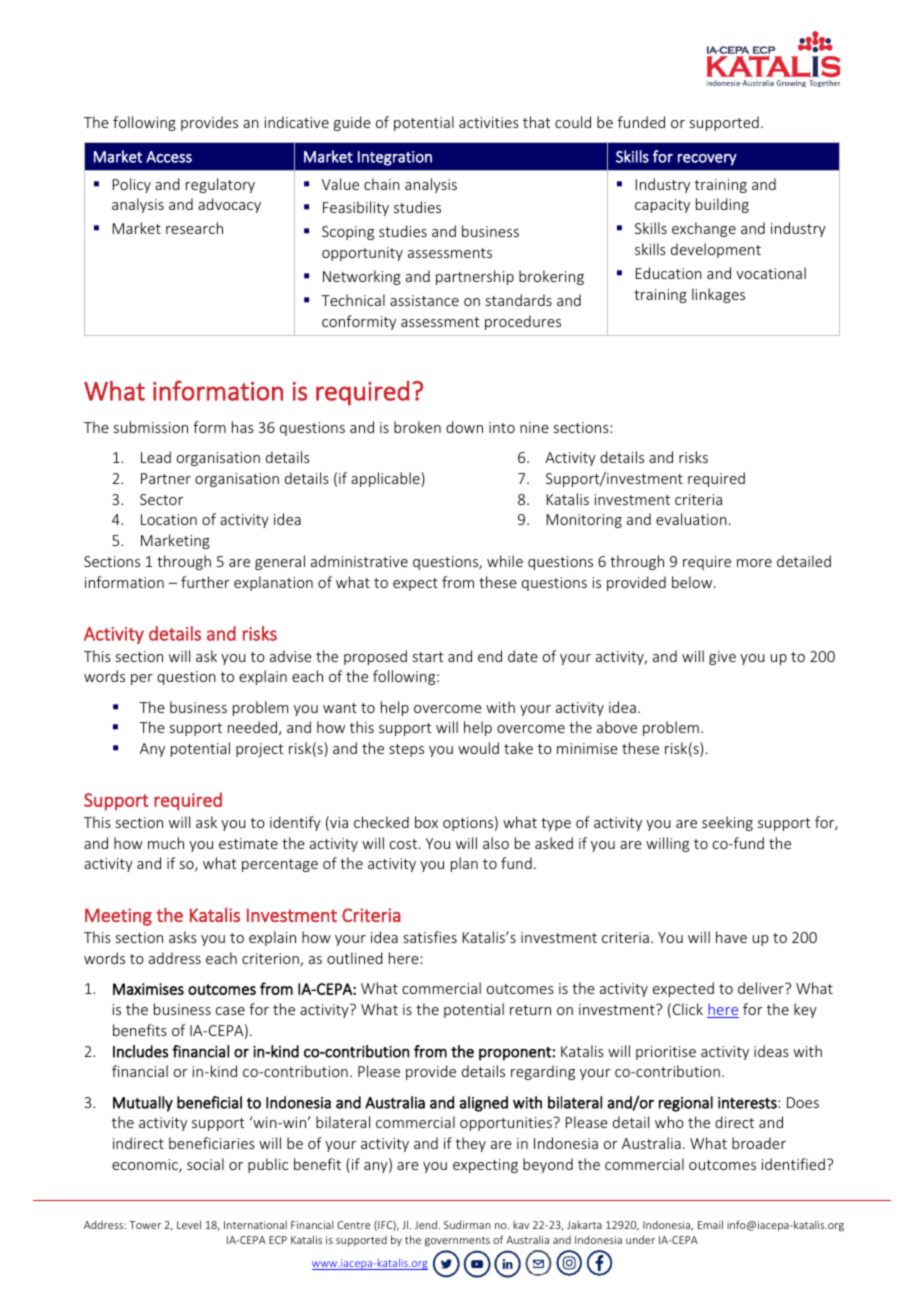 Image resolution: width=924 pixels, height=1308 pixels. What do you see at coordinates (166, 843) in the screenshot?
I see `much` at bounding box center [166, 843].
